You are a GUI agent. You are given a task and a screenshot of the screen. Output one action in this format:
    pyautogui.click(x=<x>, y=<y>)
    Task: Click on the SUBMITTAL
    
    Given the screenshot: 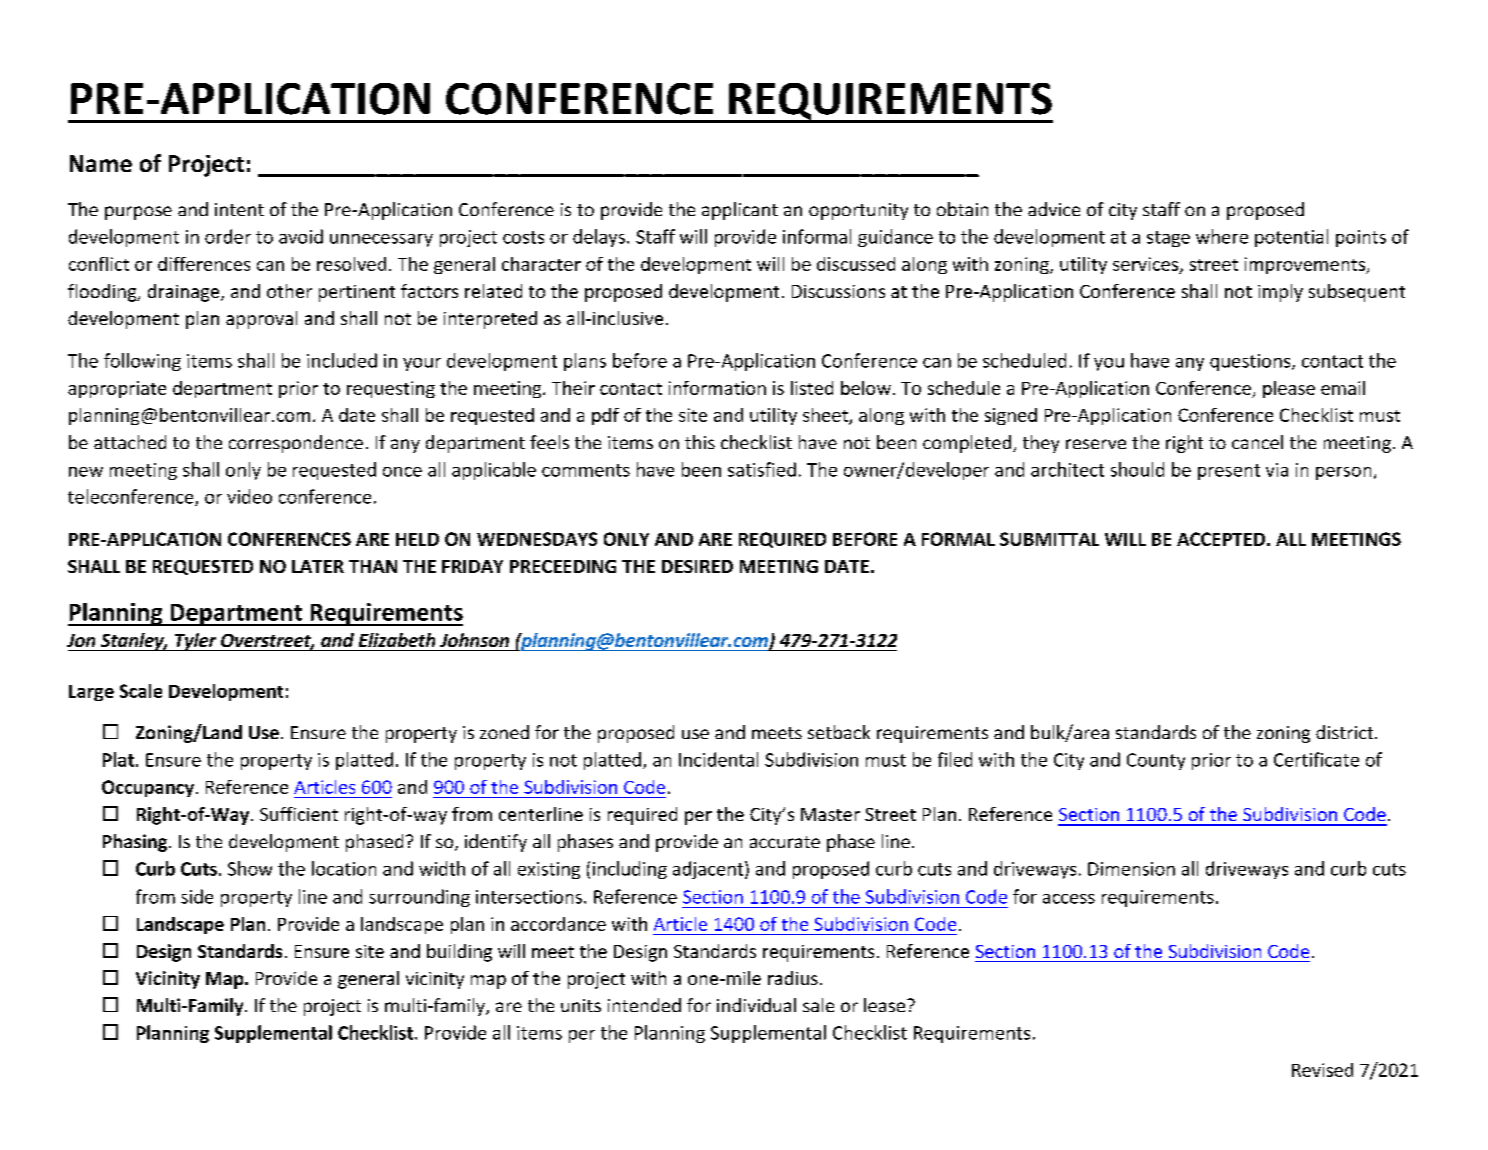 What is the action you would take?
    pyautogui.click(x=1049, y=539)
